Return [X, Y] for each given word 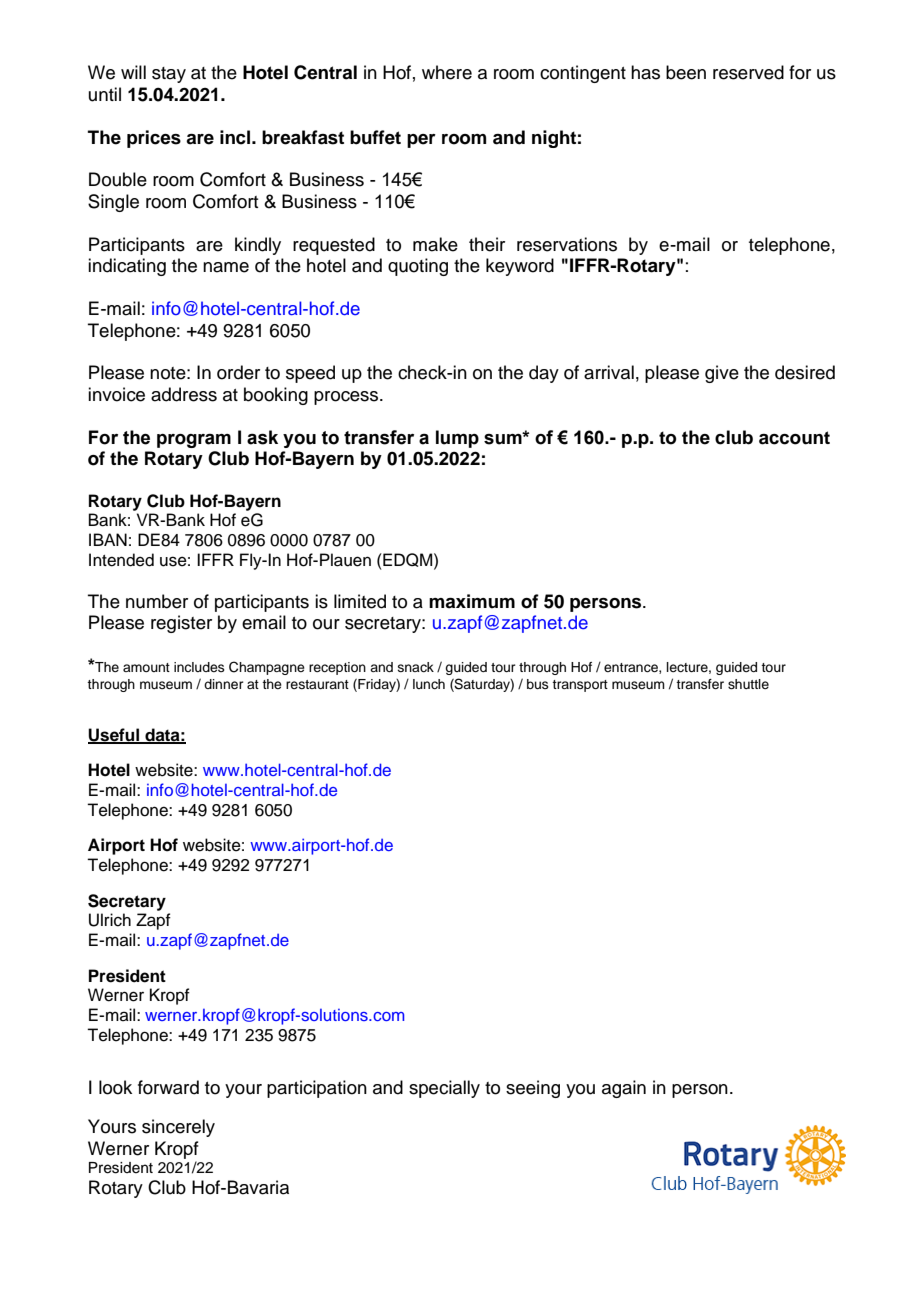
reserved [748, 72]
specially [444, 1089]
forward [168, 1087]
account [794, 438]
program [194, 441]
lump [457, 439]
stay [169, 75]
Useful [115, 735]
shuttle [748, 684]
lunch [429, 684]
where [447, 72]
